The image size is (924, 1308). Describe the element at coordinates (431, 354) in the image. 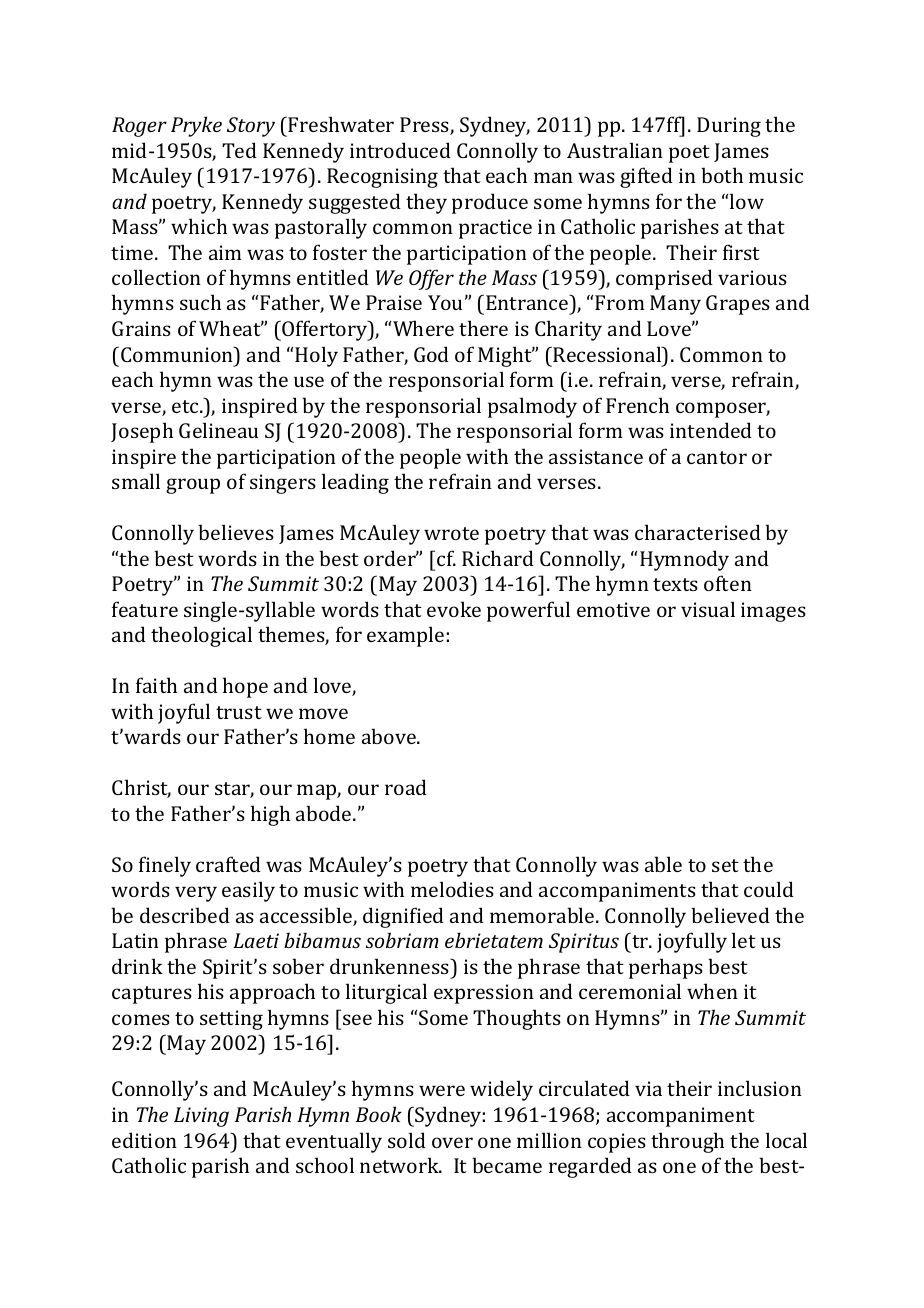

I see `God` at that location.
